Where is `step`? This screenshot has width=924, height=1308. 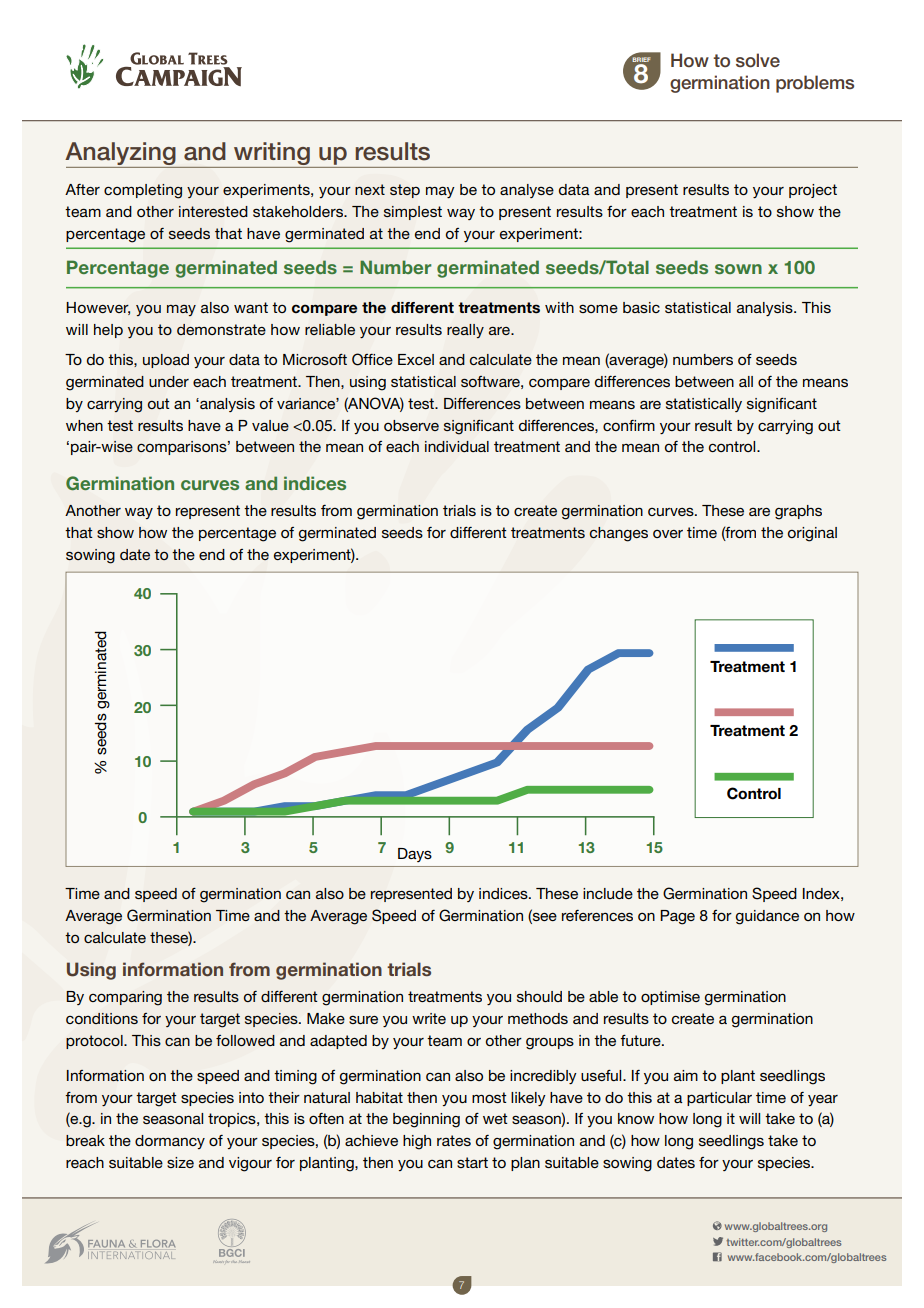
step is located at coordinates (405, 191).
